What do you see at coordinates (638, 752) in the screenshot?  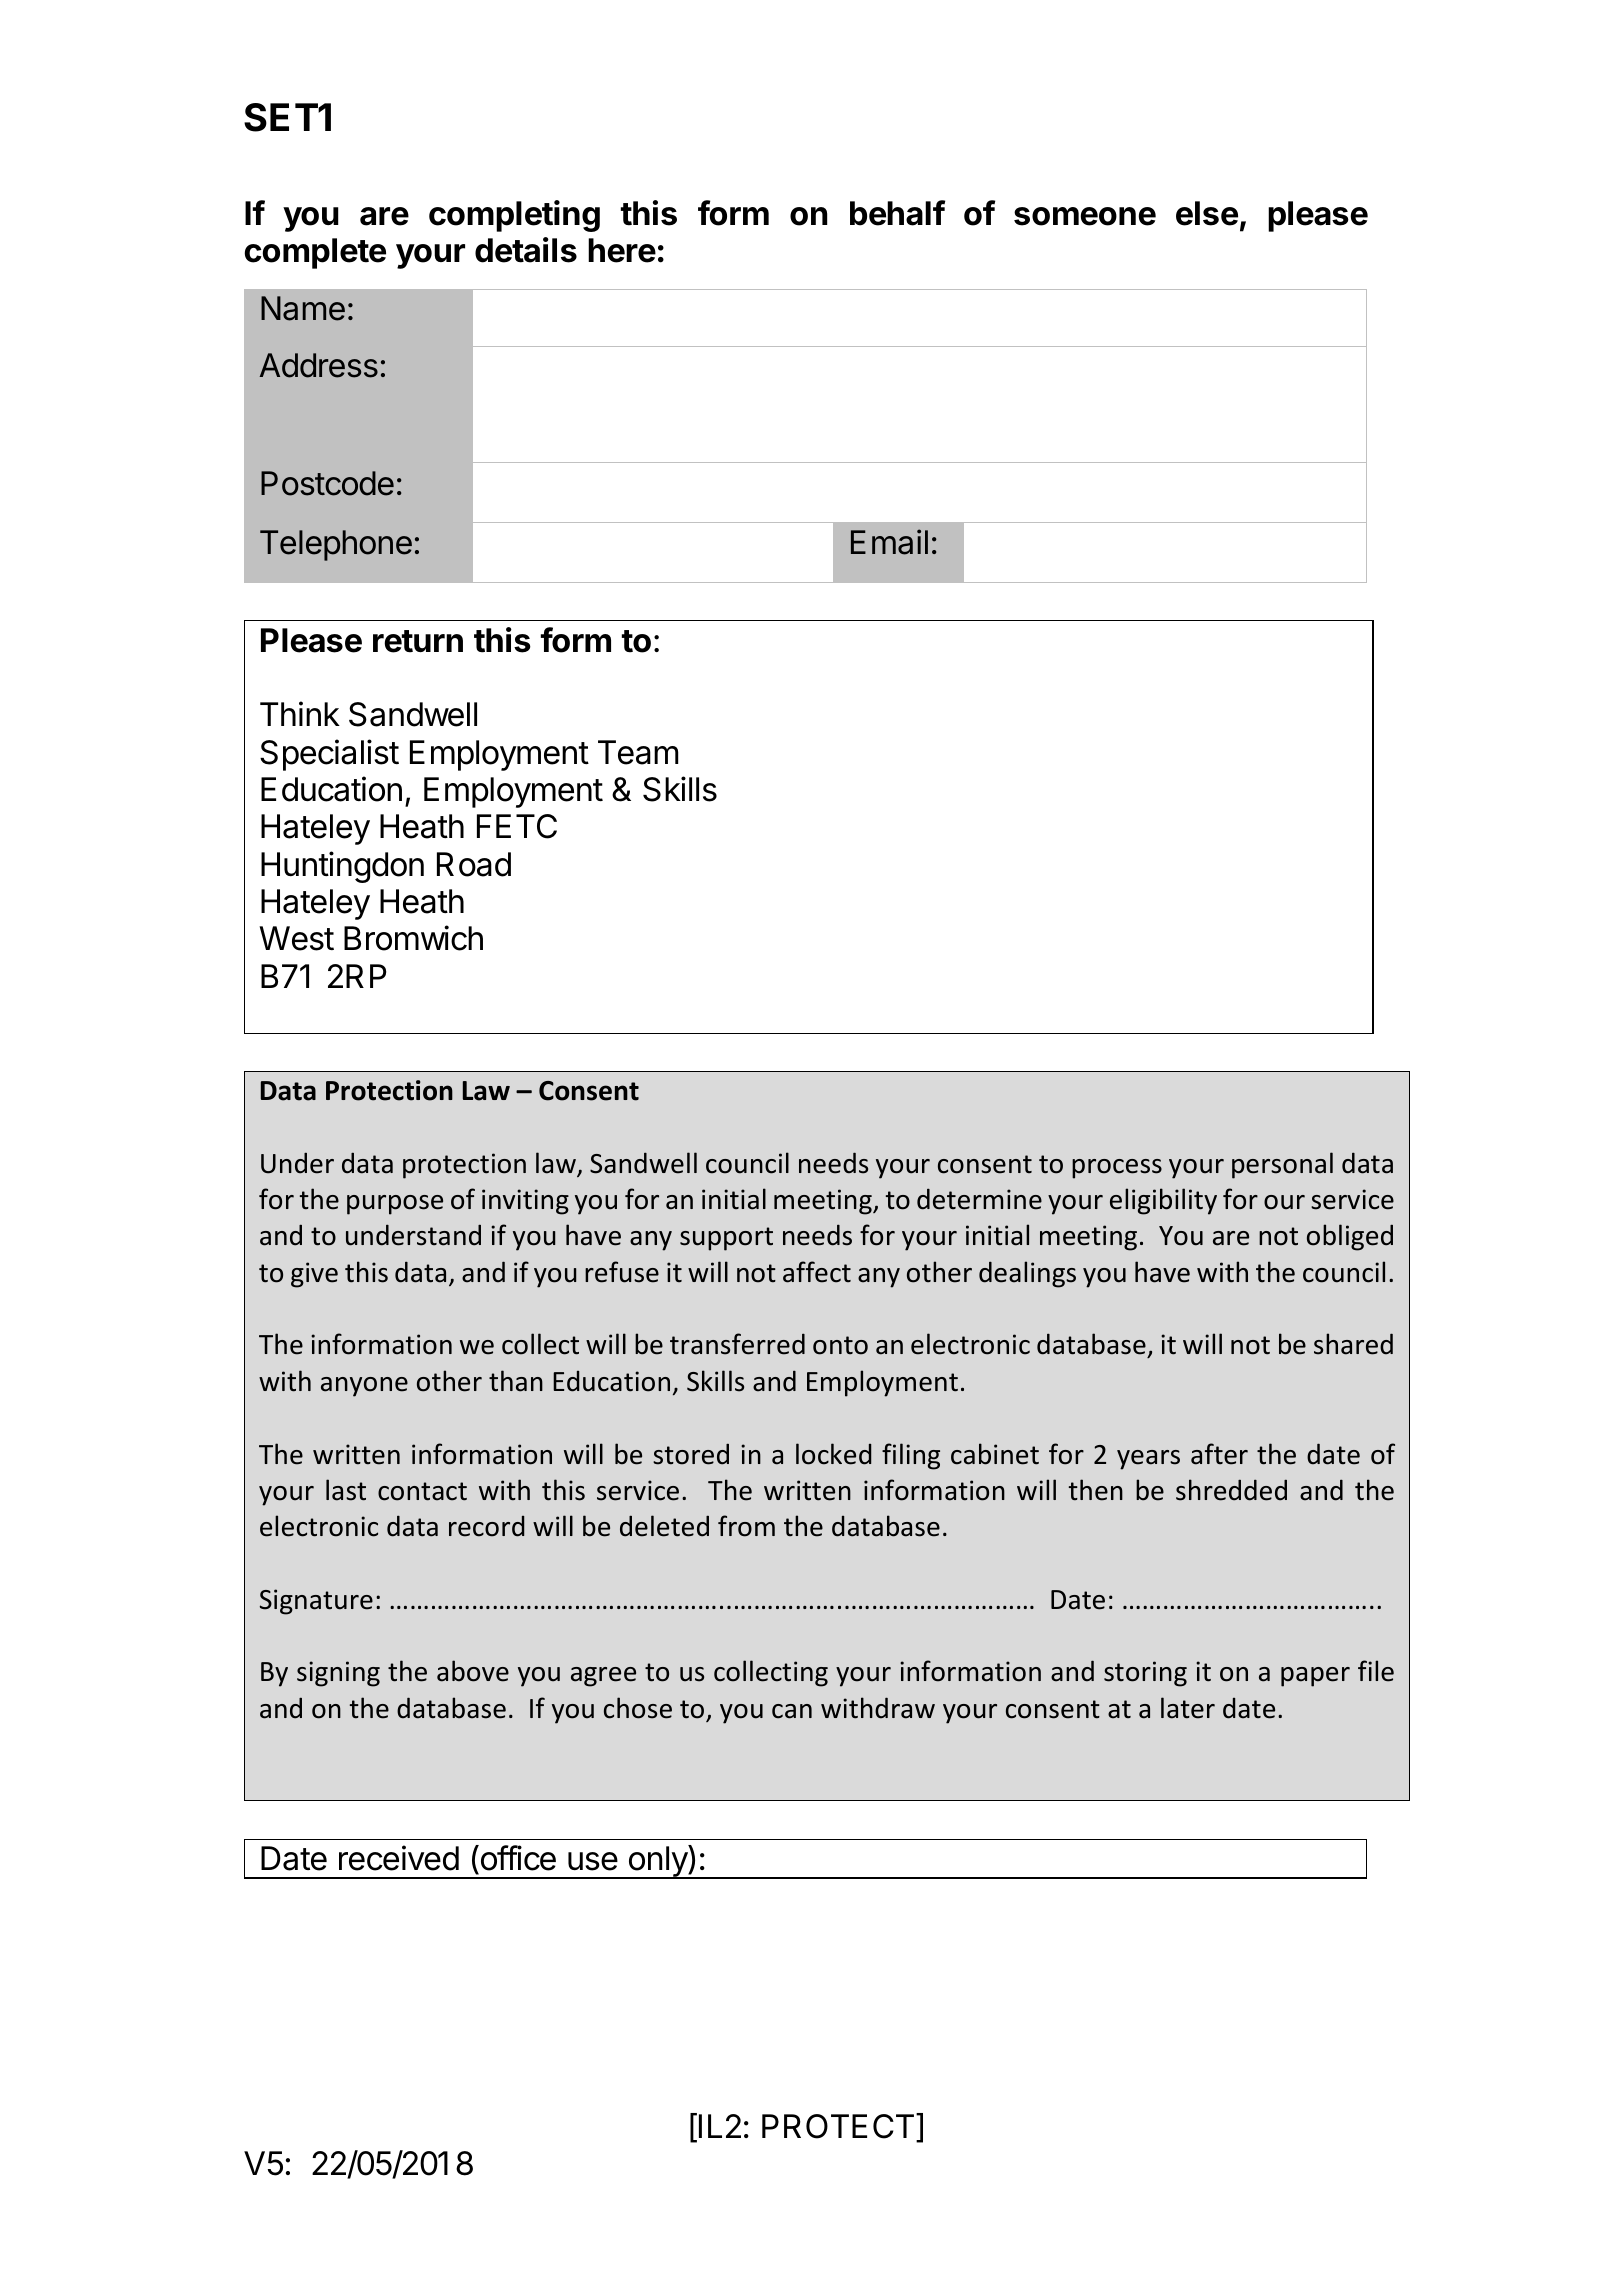 I see `Team` at bounding box center [638, 752].
